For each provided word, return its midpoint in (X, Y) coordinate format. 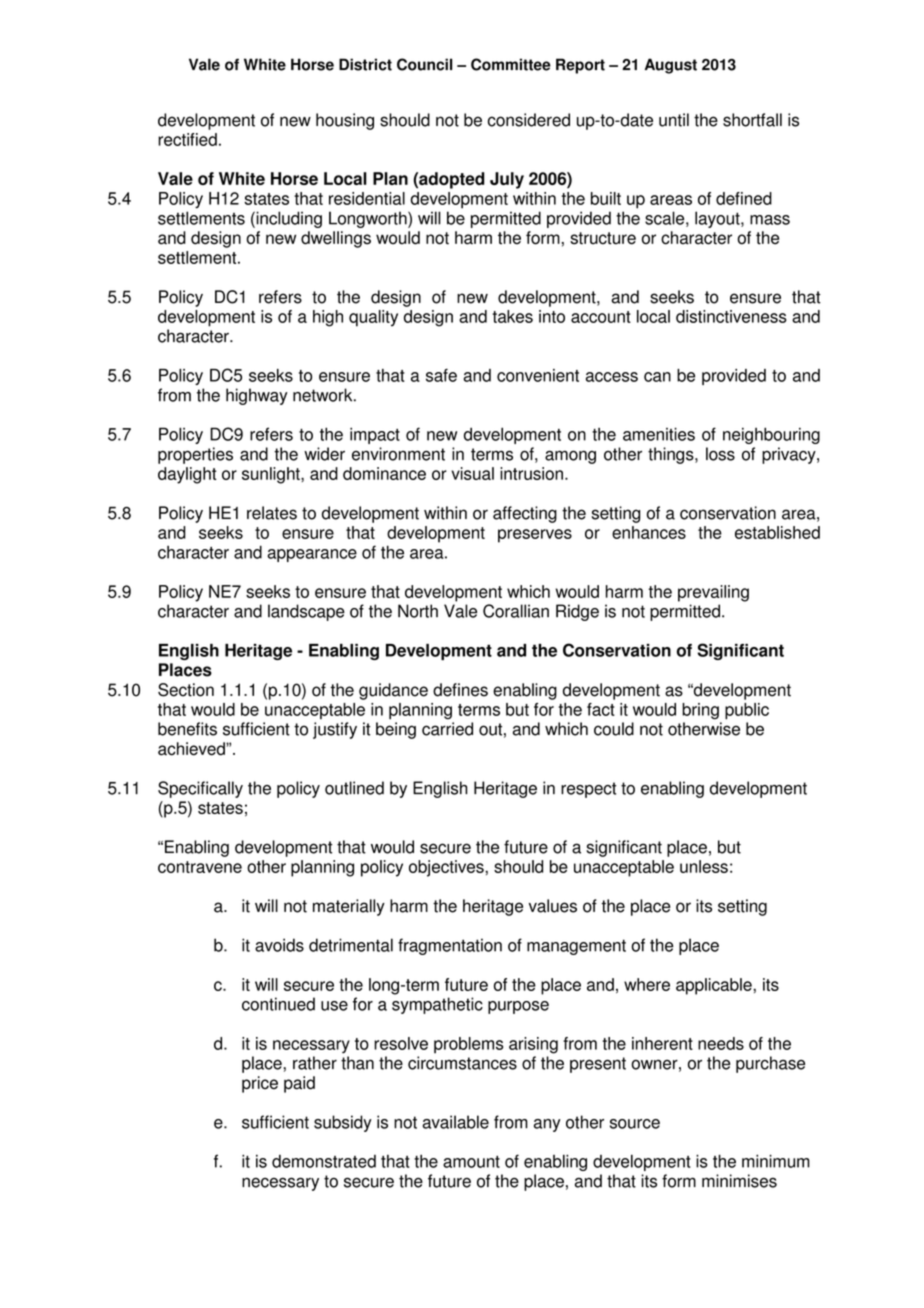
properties (195, 455)
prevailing (713, 593)
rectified (187, 139)
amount (471, 1162)
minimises (739, 1181)
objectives (447, 868)
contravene (200, 867)
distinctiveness (731, 316)
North (418, 611)
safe (441, 375)
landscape (306, 612)
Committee (511, 64)
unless (704, 866)
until (674, 120)
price (260, 1084)
